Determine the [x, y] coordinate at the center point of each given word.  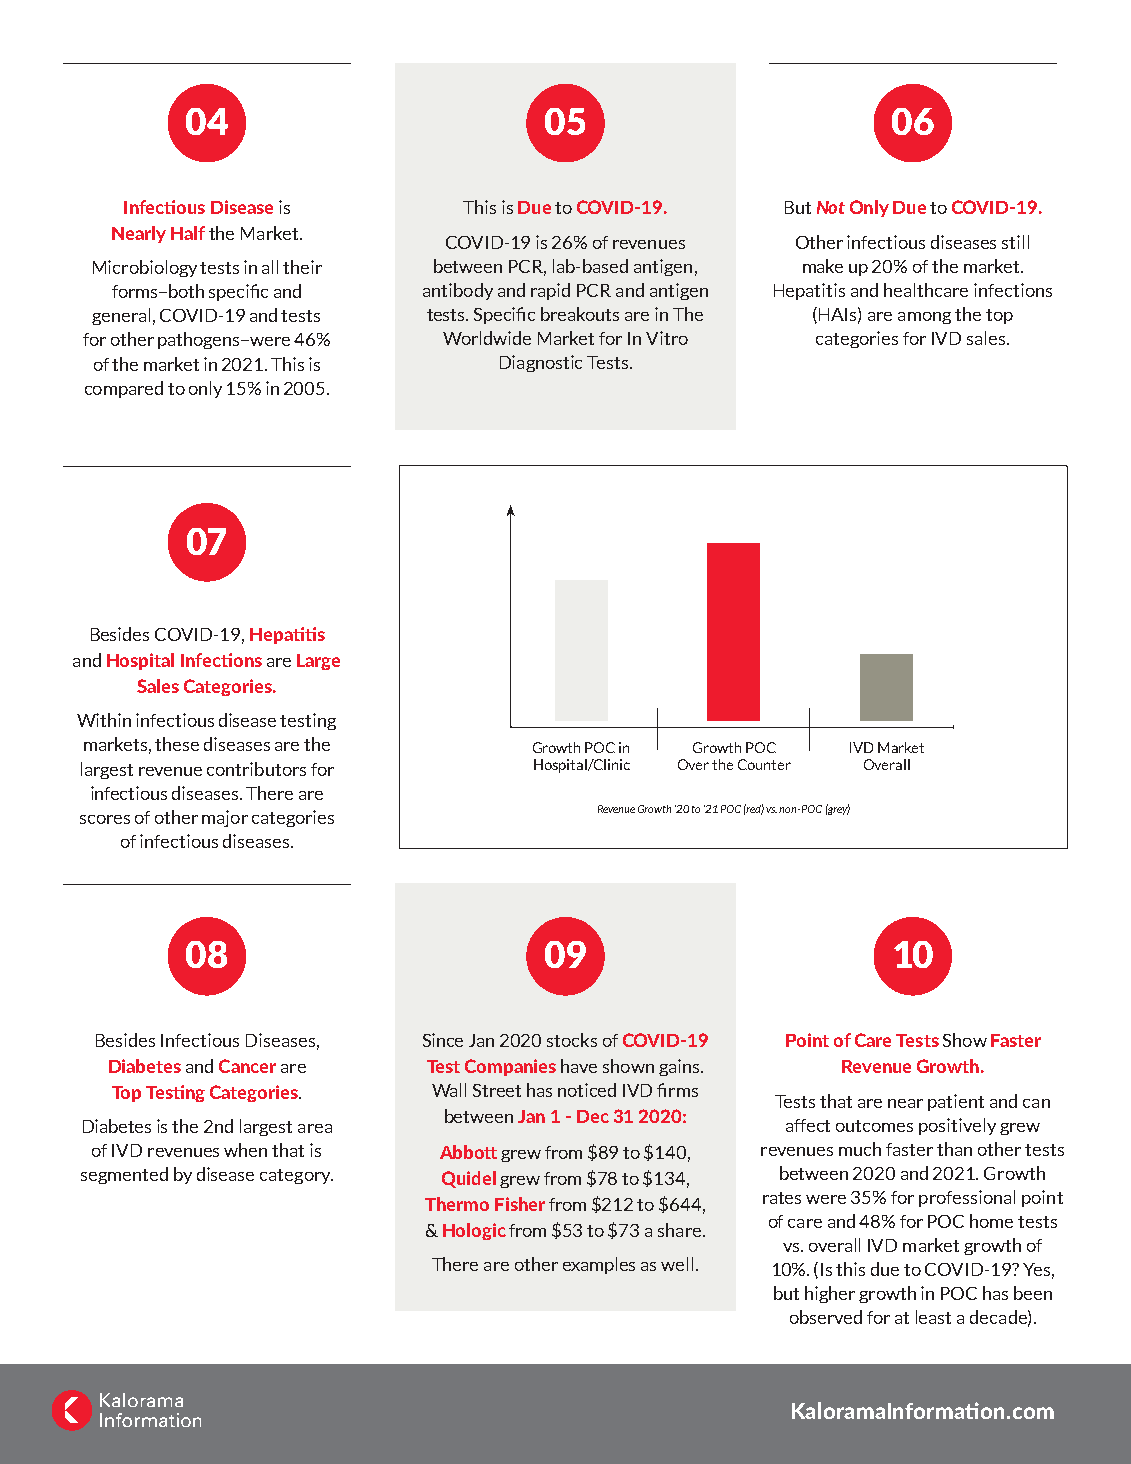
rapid [550, 291]
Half [188, 233]
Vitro [667, 338]
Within [104, 720]
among [924, 318]
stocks [572, 1040]
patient [956, 1102]
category [296, 1176]
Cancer [247, 1066]
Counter [764, 764]
